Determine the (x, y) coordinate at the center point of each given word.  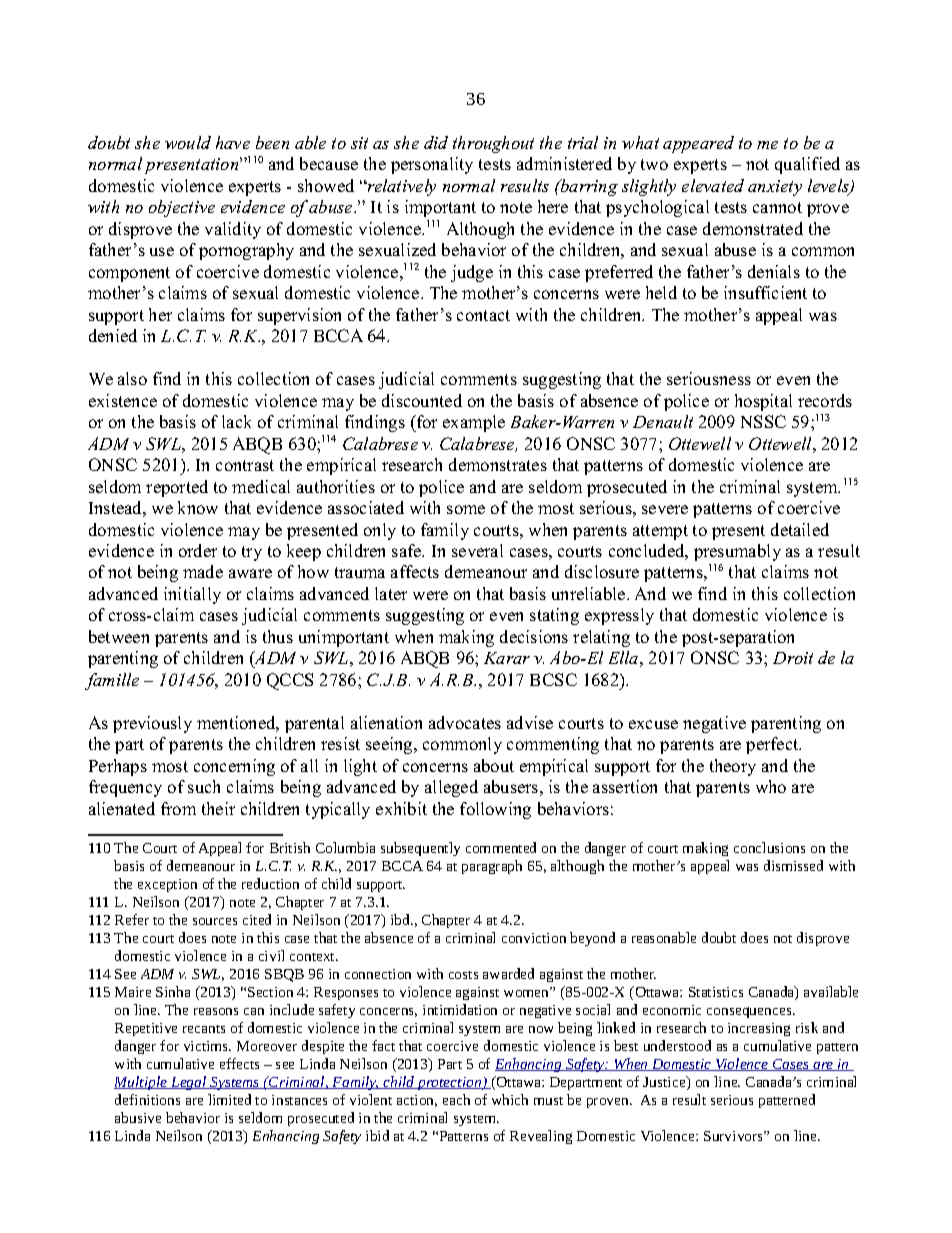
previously (152, 724)
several (477, 550)
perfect (773, 745)
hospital (763, 402)
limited (229, 1099)
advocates (465, 722)
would (188, 142)
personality (432, 165)
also (132, 378)
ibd (401, 919)
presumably (737, 552)
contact (483, 315)
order (198, 550)
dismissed (793, 865)
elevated (713, 185)
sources (215, 921)
